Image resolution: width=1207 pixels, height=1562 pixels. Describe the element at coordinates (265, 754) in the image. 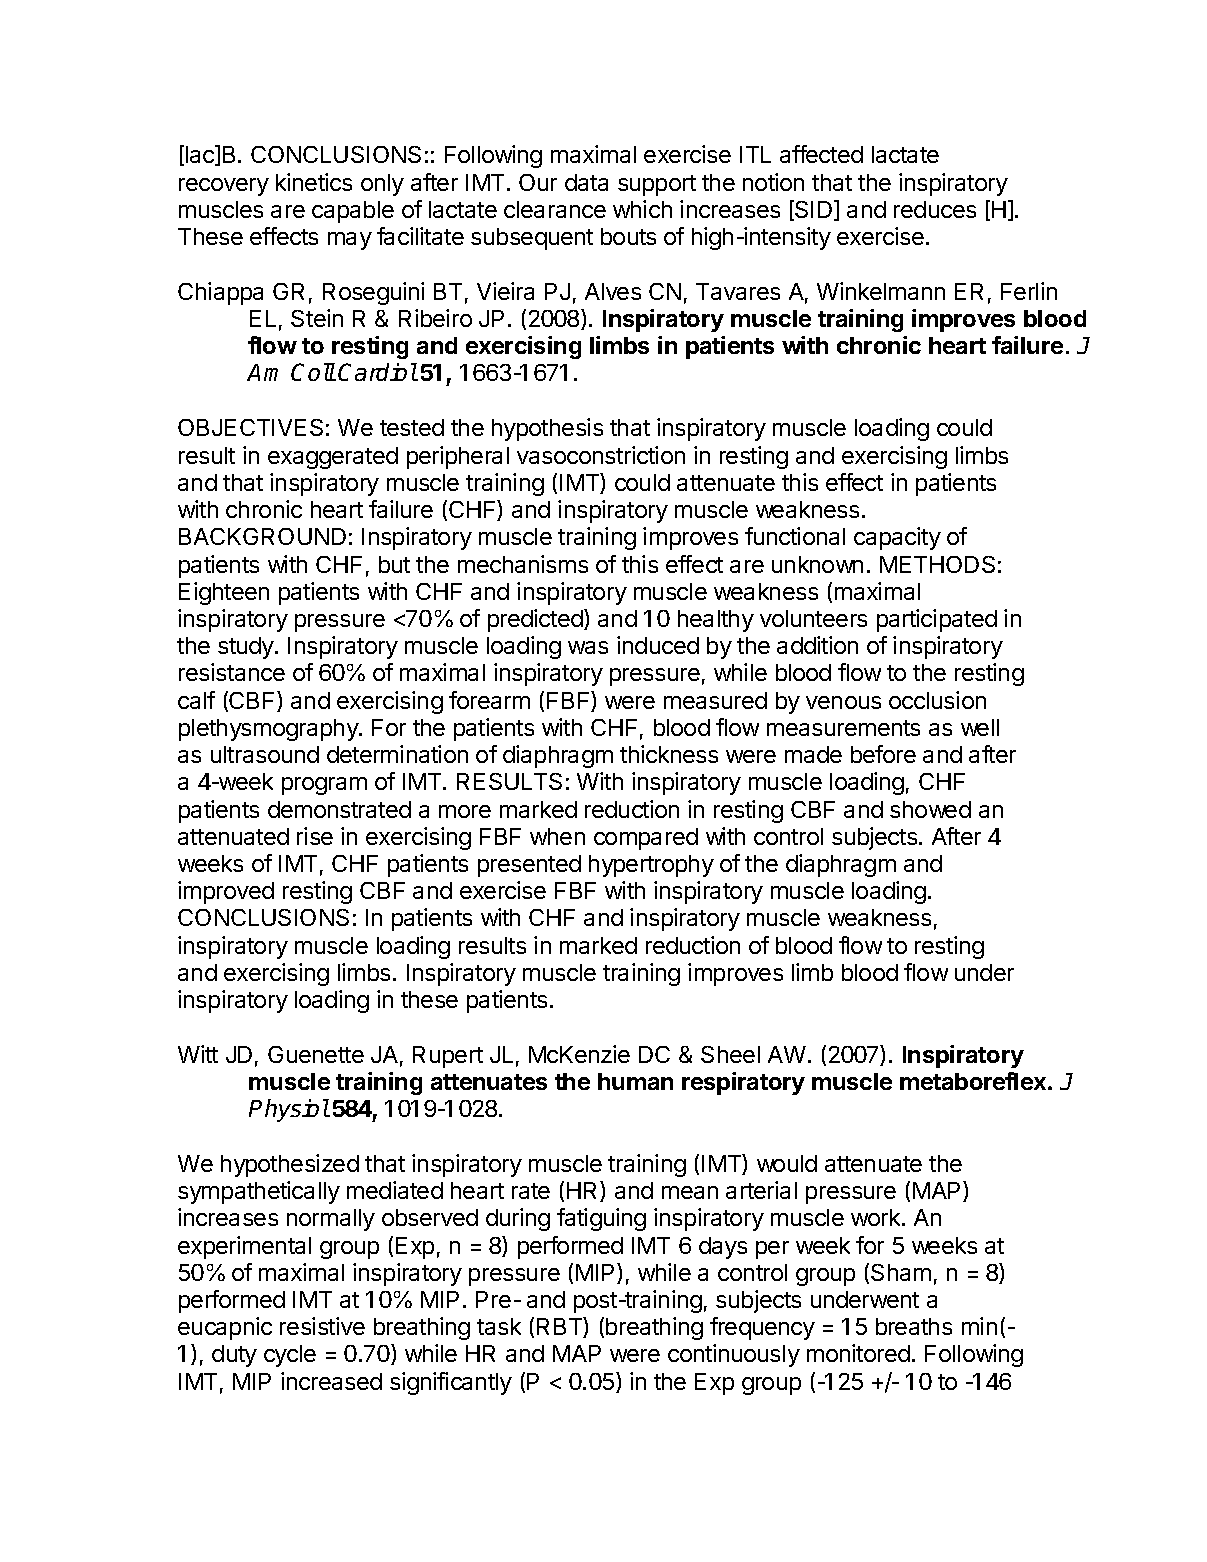

I see `ultrasound` at that location.
